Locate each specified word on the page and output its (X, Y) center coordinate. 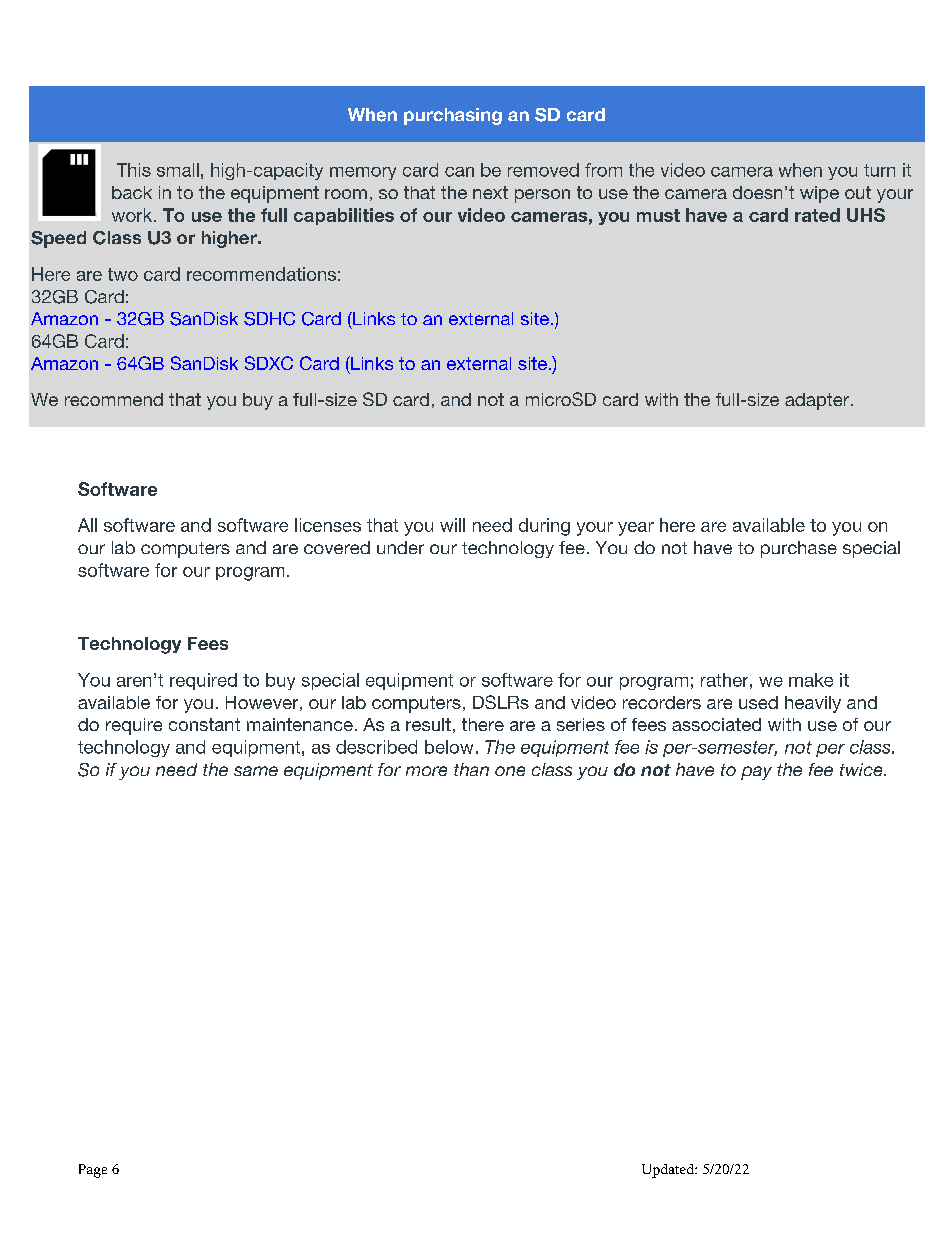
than (471, 769)
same (256, 771)
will (452, 525)
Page (93, 1171)
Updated (669, 1171)
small (178, 170)
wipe (819, 194)
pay (756, 773)
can (459, 172)
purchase (799, 549)
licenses (328, 525)
